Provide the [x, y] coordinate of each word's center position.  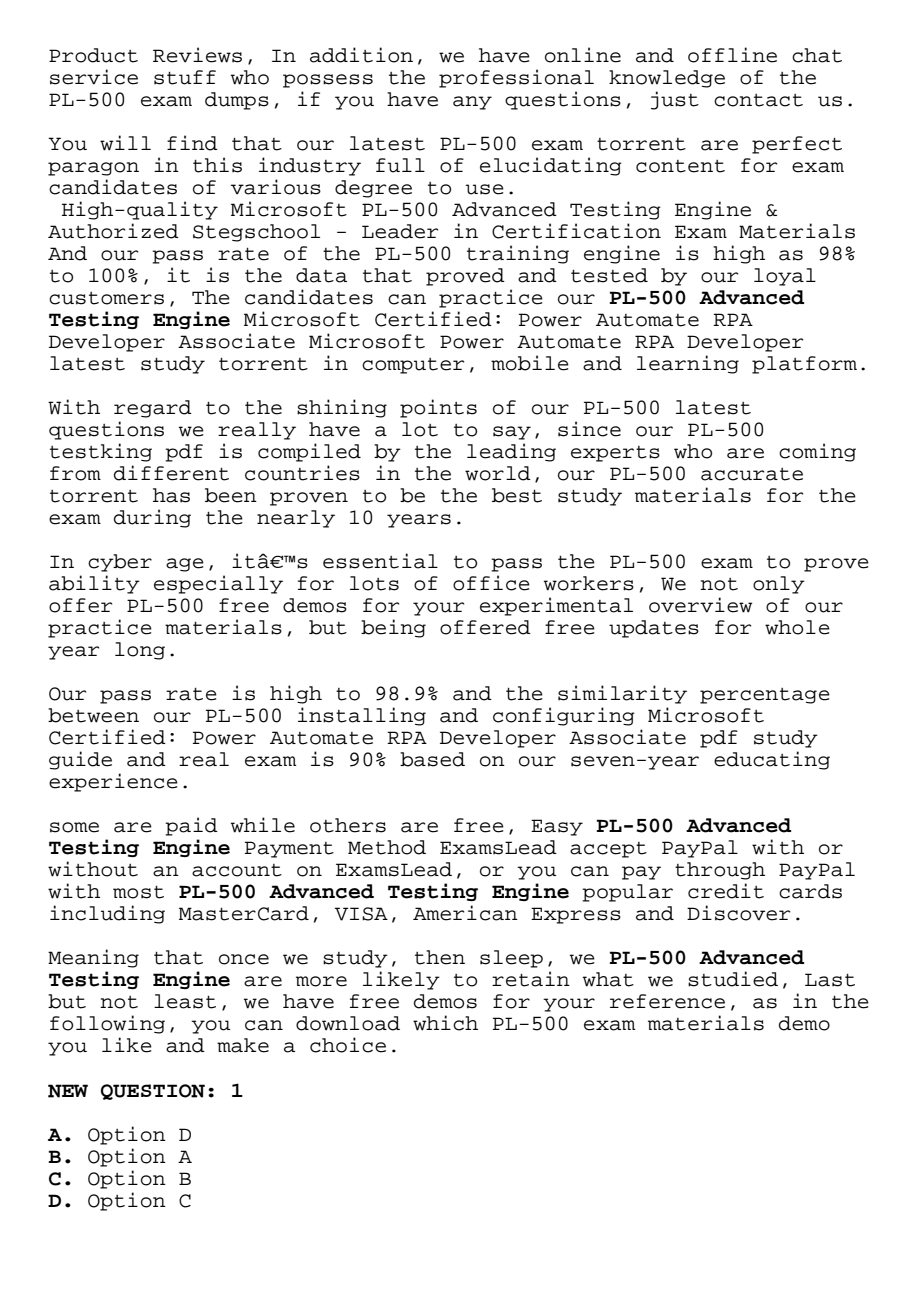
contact [758, 100]
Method [387, 847]
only [779, 585]
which [445, 1023]
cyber [120, 563]
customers [106, 298]
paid [191, 826]
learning [688, 364]
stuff [185, 77]
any [472, 103]
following [107, 1024]
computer [413, 366]
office [491, 583]
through [720, 871]
